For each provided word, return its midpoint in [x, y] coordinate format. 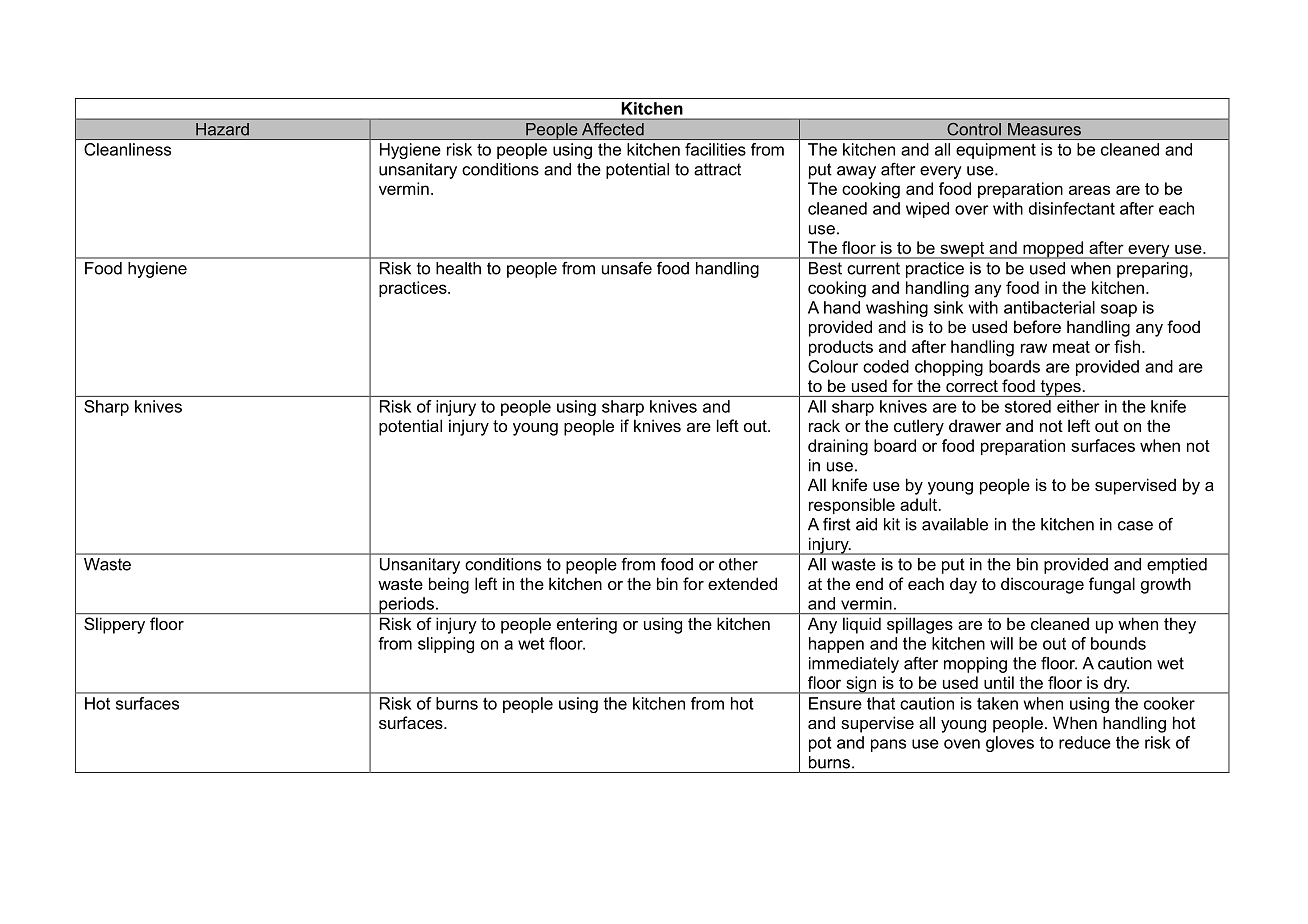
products [841, 348]
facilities [715, 149]
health [458, 268]
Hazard [222, 129]
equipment [996, 151]
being [449, 585]
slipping [446, 645]
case [1135, 526]
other [738, 564]
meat [1071, 347]
